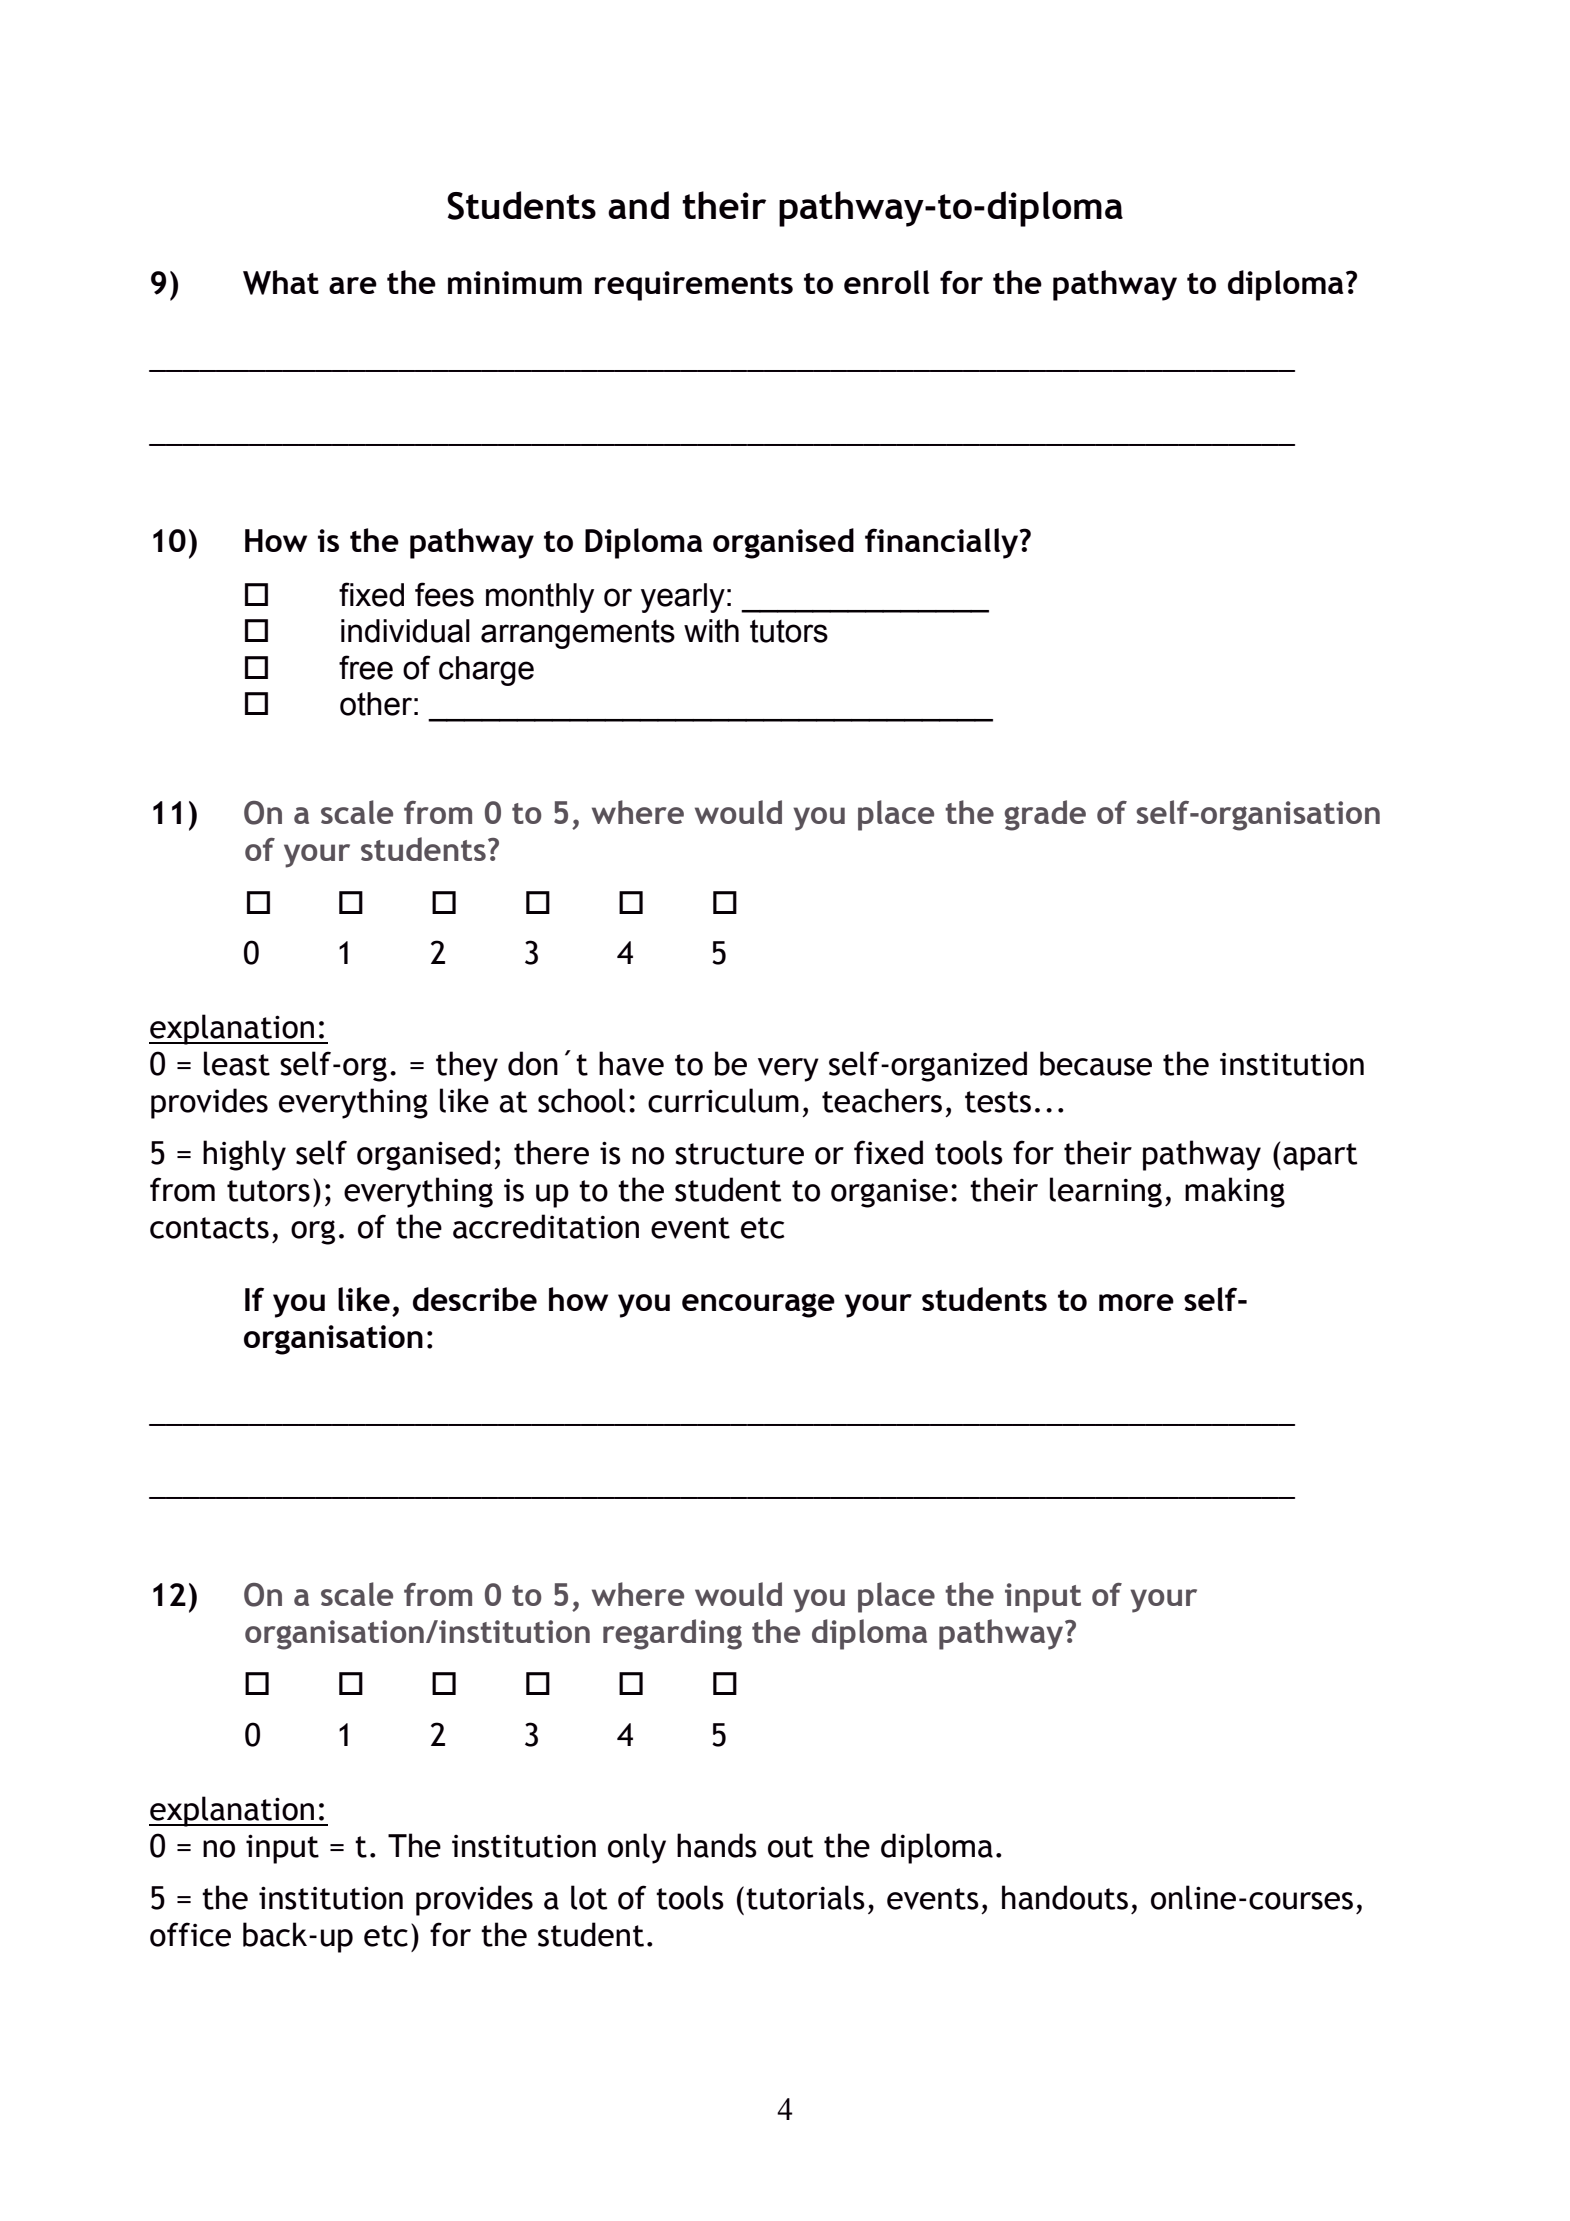 The height and width of the page is (2221, 1570). What do you see at coordinates (886, 282) in the page?
I see `enroll` at bounding box center [886, 282].
